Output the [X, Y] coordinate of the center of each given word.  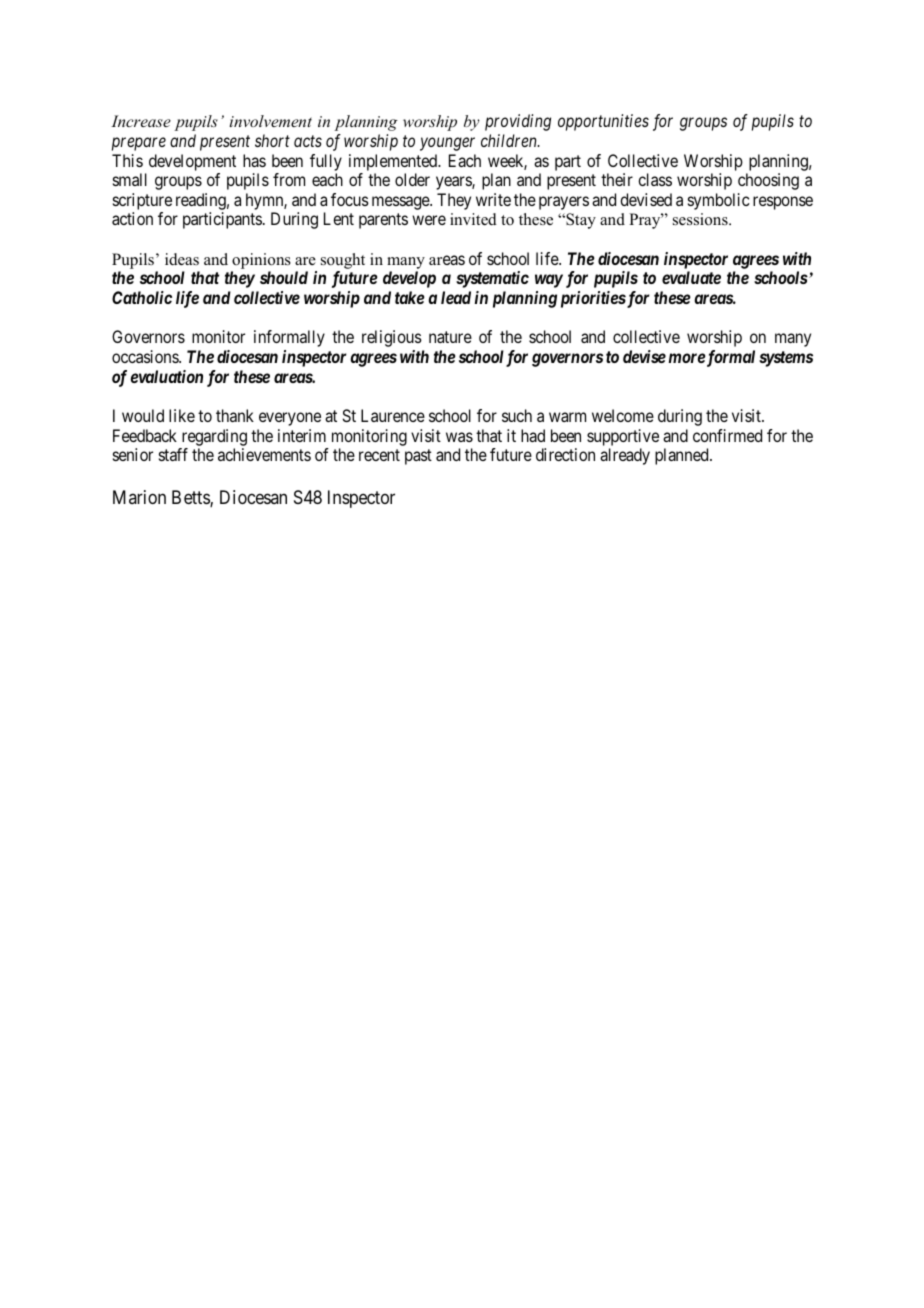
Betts [191, 498]
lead [456, 297]
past [418, 457]
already [625, 456]
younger [447, 144]
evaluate [691, 277]
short [272, 140]
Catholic [142, 297]
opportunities [603, 122]
